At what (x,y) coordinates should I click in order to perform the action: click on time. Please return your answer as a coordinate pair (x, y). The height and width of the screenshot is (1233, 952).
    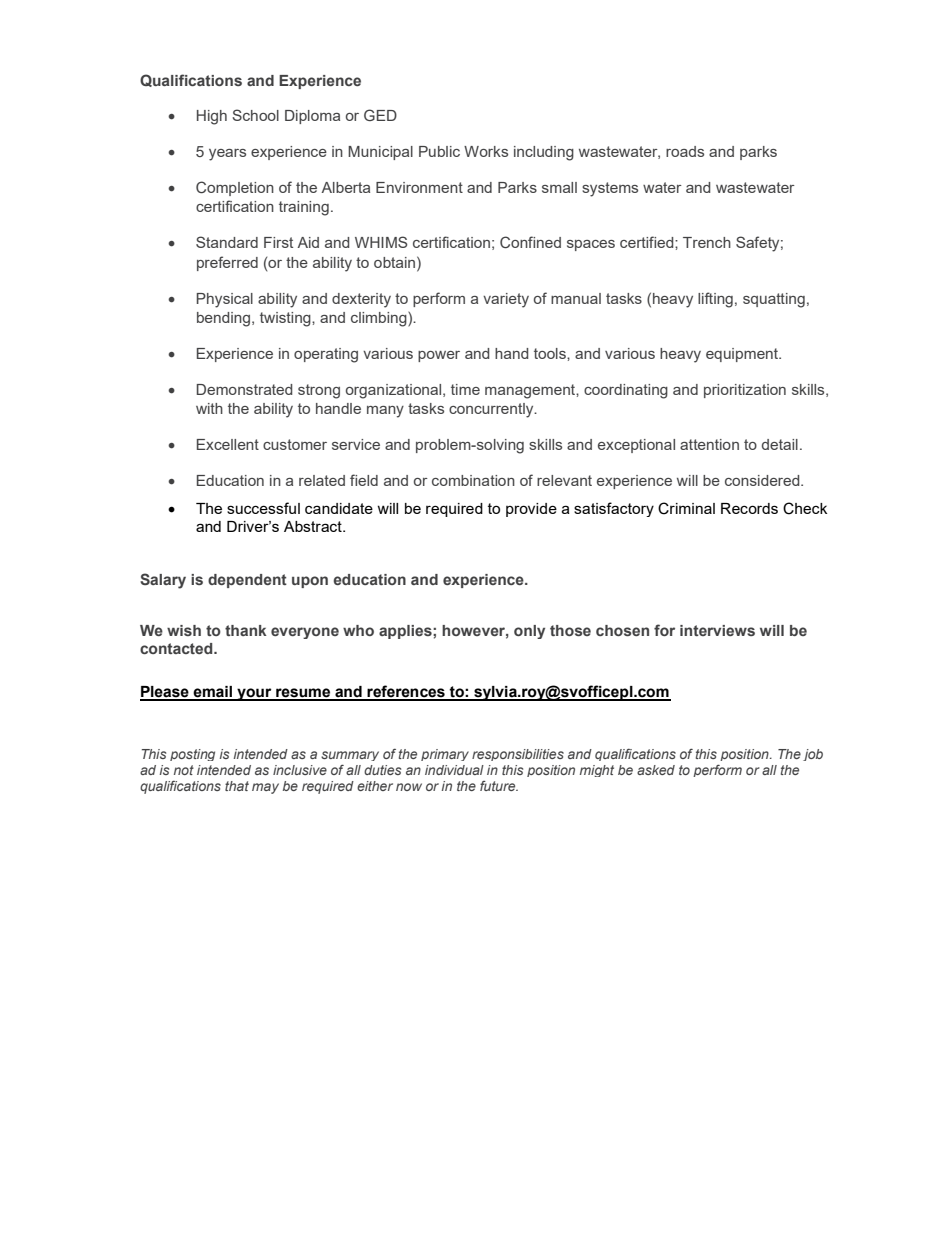
    Looking at the image, I should click on (465, 389).
